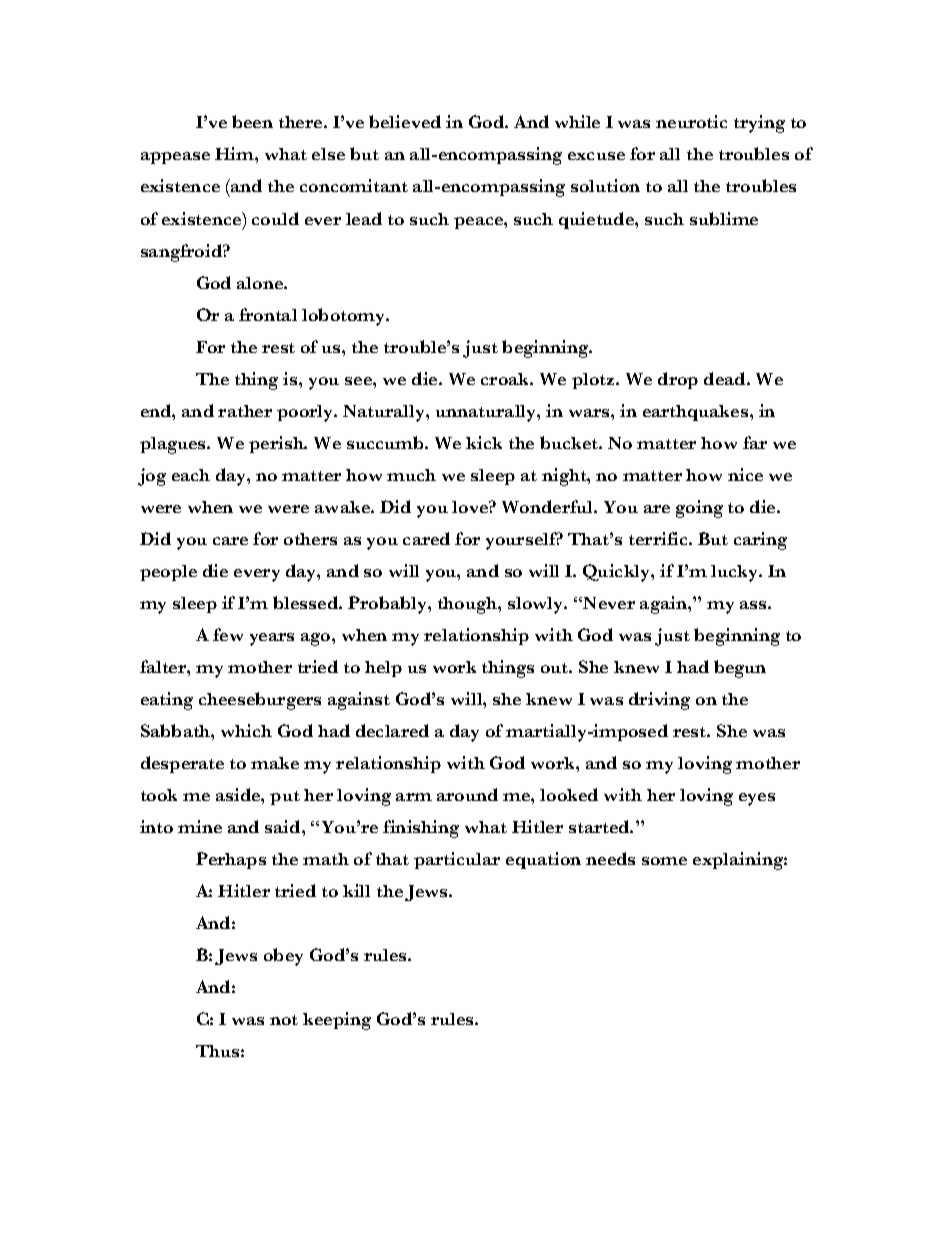  Describe the element at coordinates (337, 1021) in the image. I see `keeping` at that location.
